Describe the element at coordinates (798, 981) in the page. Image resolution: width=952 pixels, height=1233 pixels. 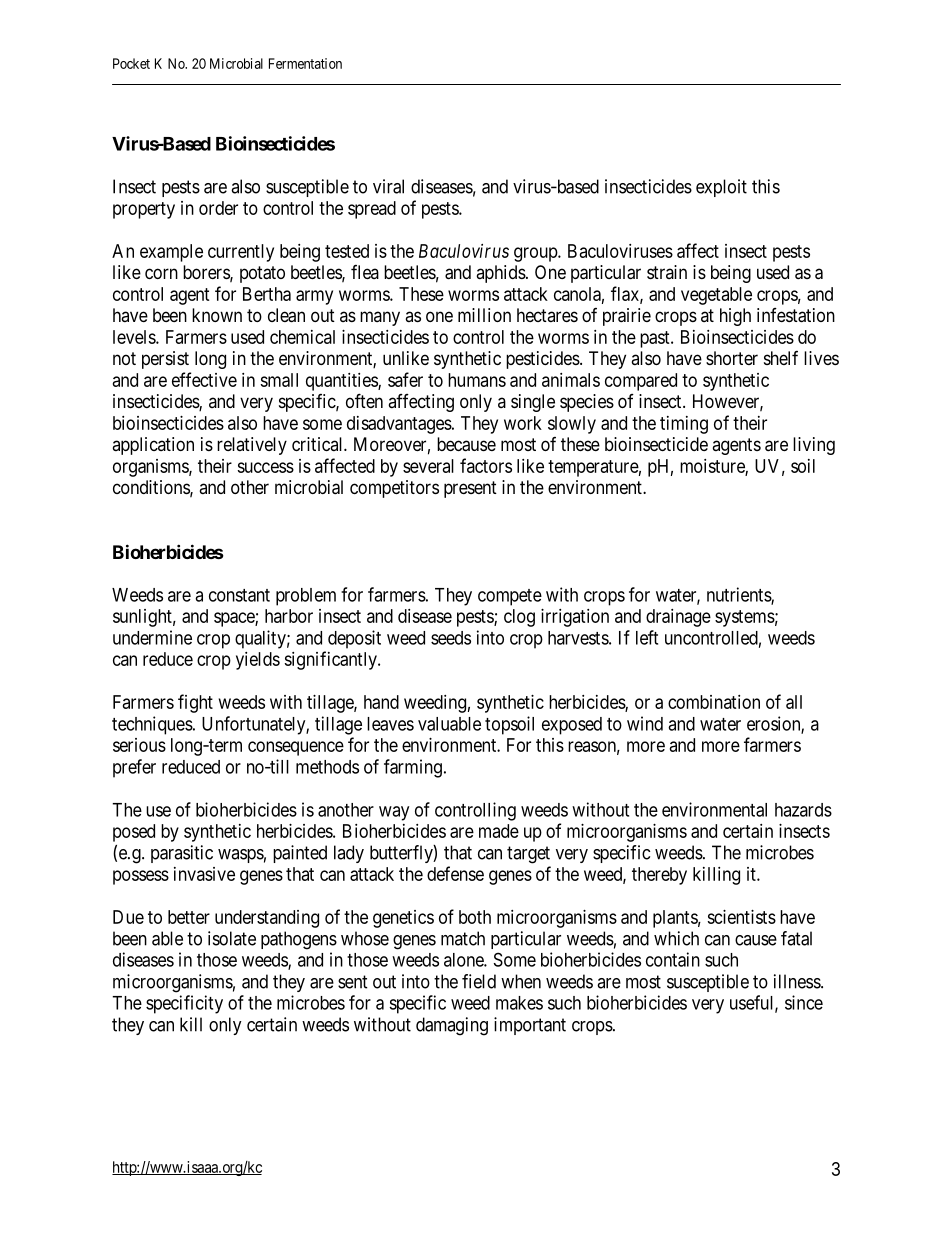
I see `illness` at that location.
